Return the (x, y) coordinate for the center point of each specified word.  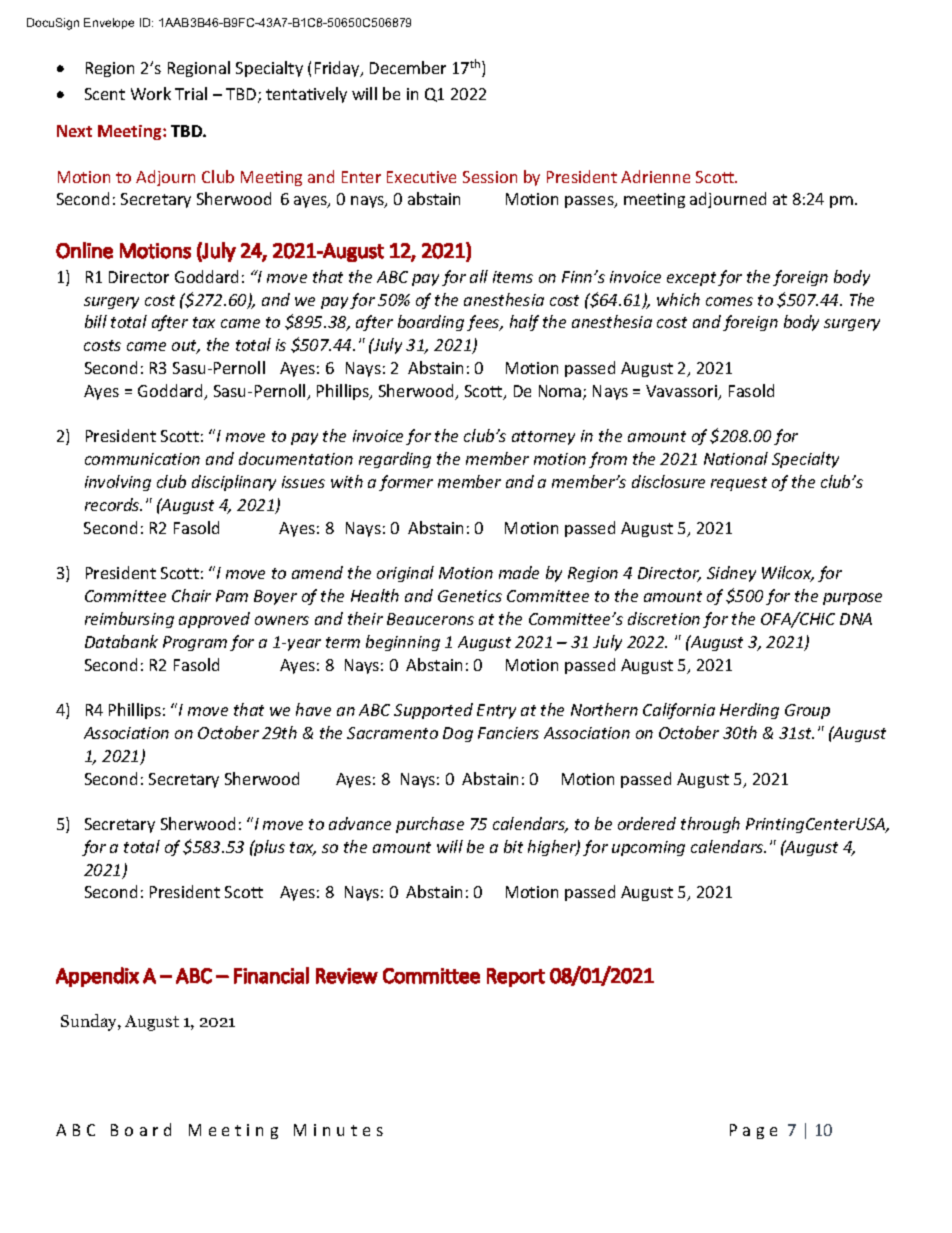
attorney (543, 438)
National (736, 458)
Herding (749, 711)
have (313, 709)
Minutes (338, 1130)
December (408, 67)
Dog (458, 734)
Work (151, 93)
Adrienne (655, 176)
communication (142, 459)
